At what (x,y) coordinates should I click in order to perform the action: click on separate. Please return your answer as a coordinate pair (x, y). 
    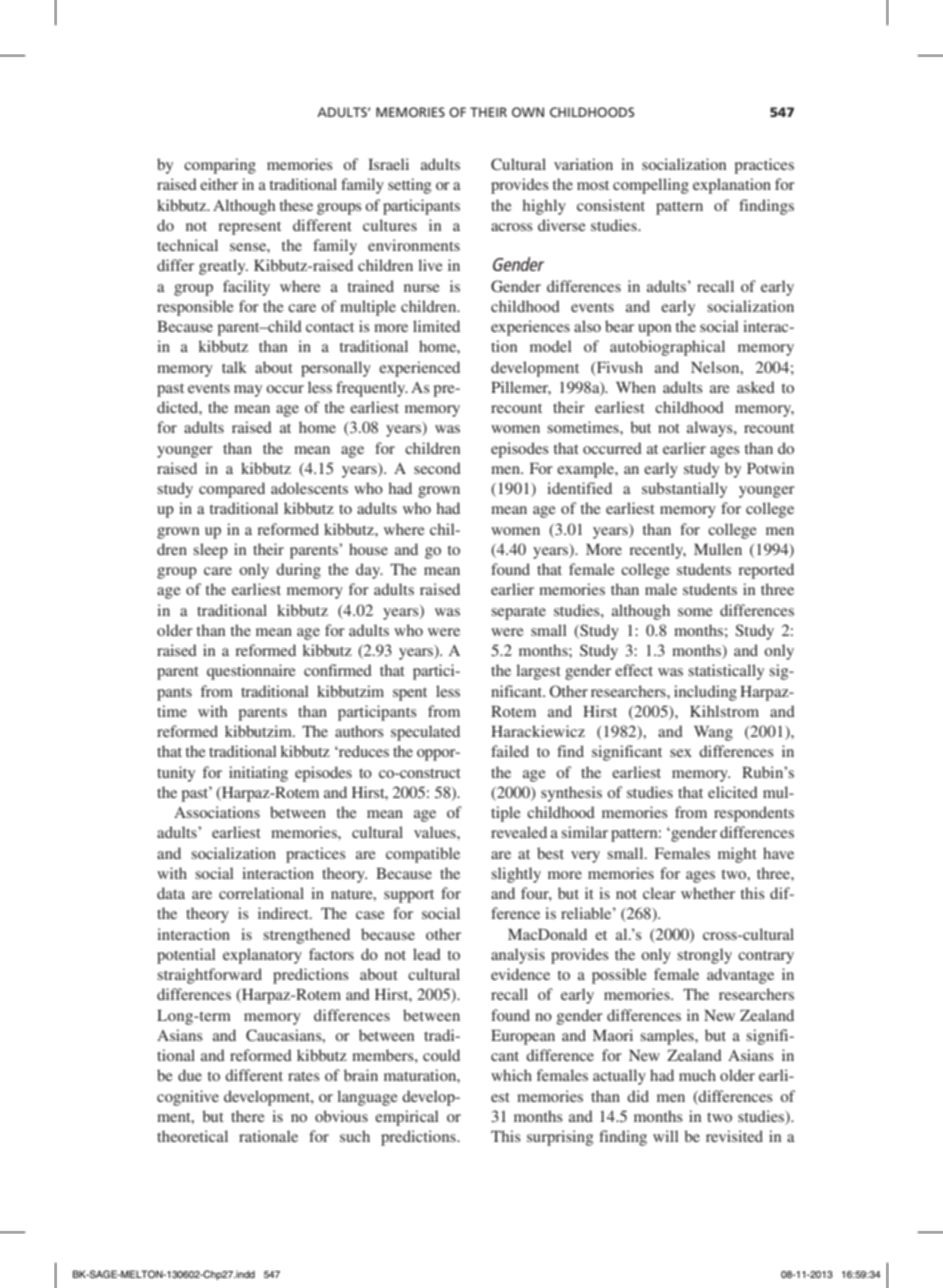
    Looking at the image, I should click on (518, 613).
